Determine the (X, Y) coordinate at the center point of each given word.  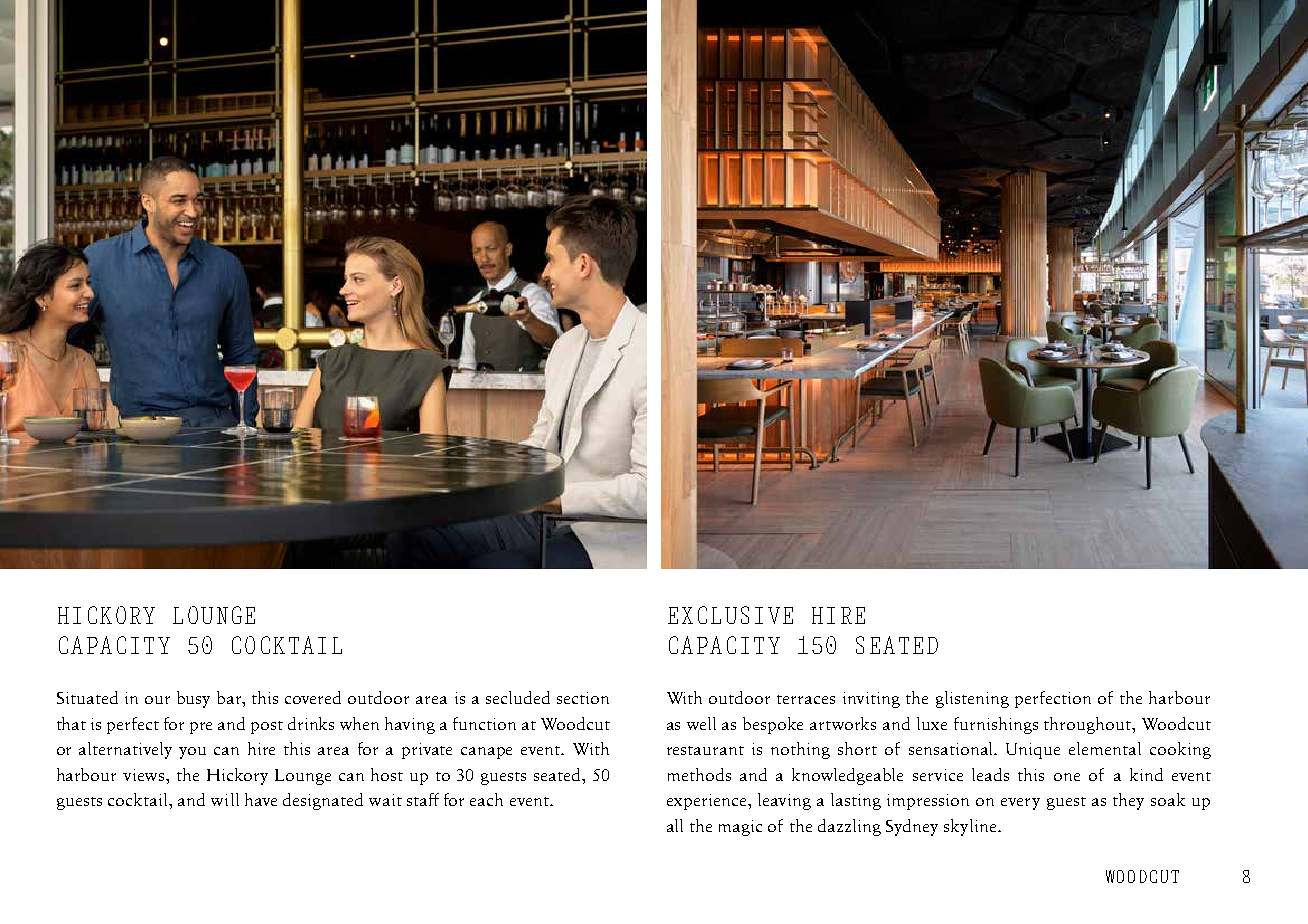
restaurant (705, 750)
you (192, 753)
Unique (1033, 751)
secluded (518, 697)
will (225, 799)
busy (193, 699)
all (675, 825)
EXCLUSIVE (730, 615)
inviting (871, 700)
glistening (972, 699)
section (583, 698)
